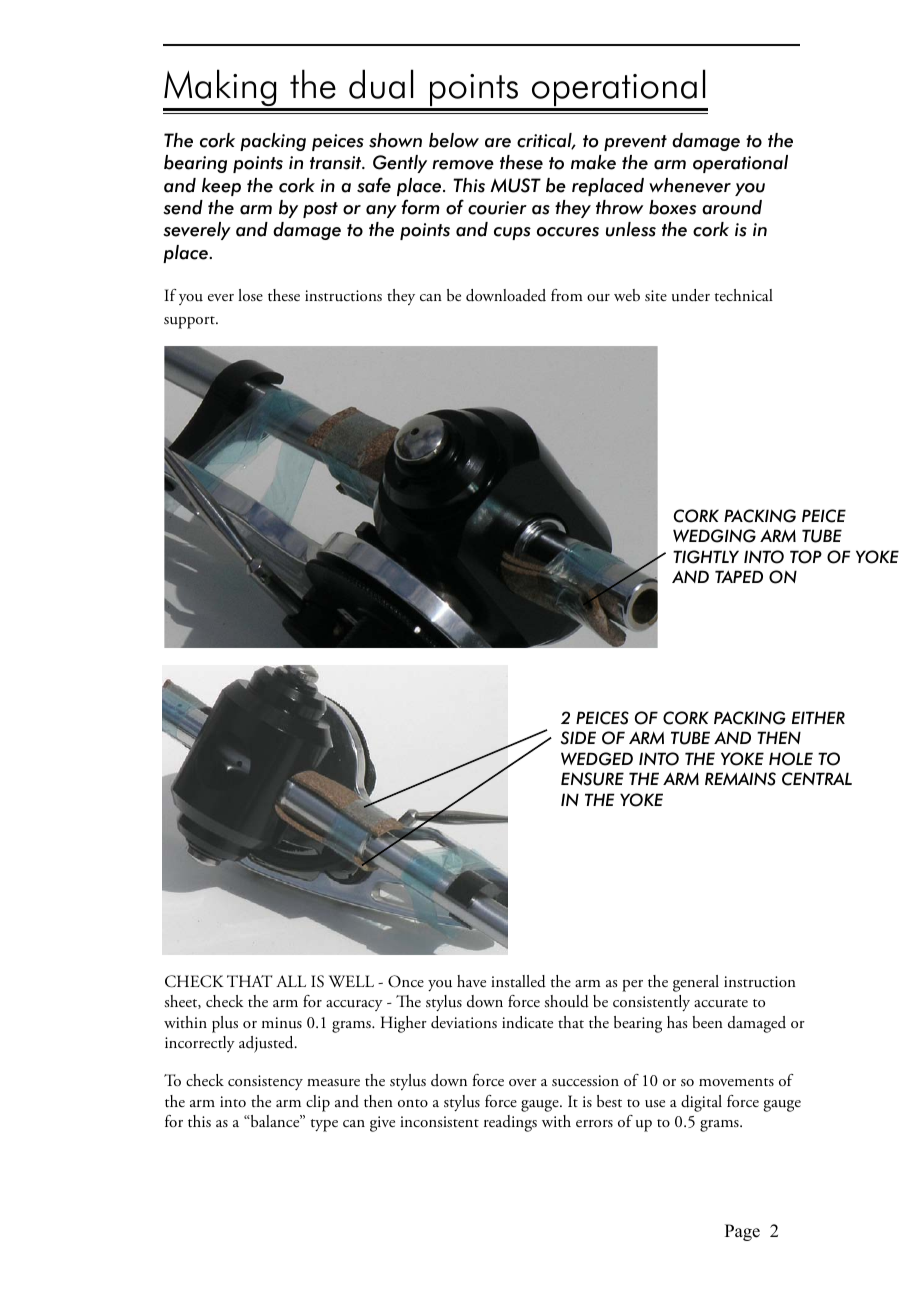 The image size is (924, 1308). I want to click on SIDE, so click(578, 738).
